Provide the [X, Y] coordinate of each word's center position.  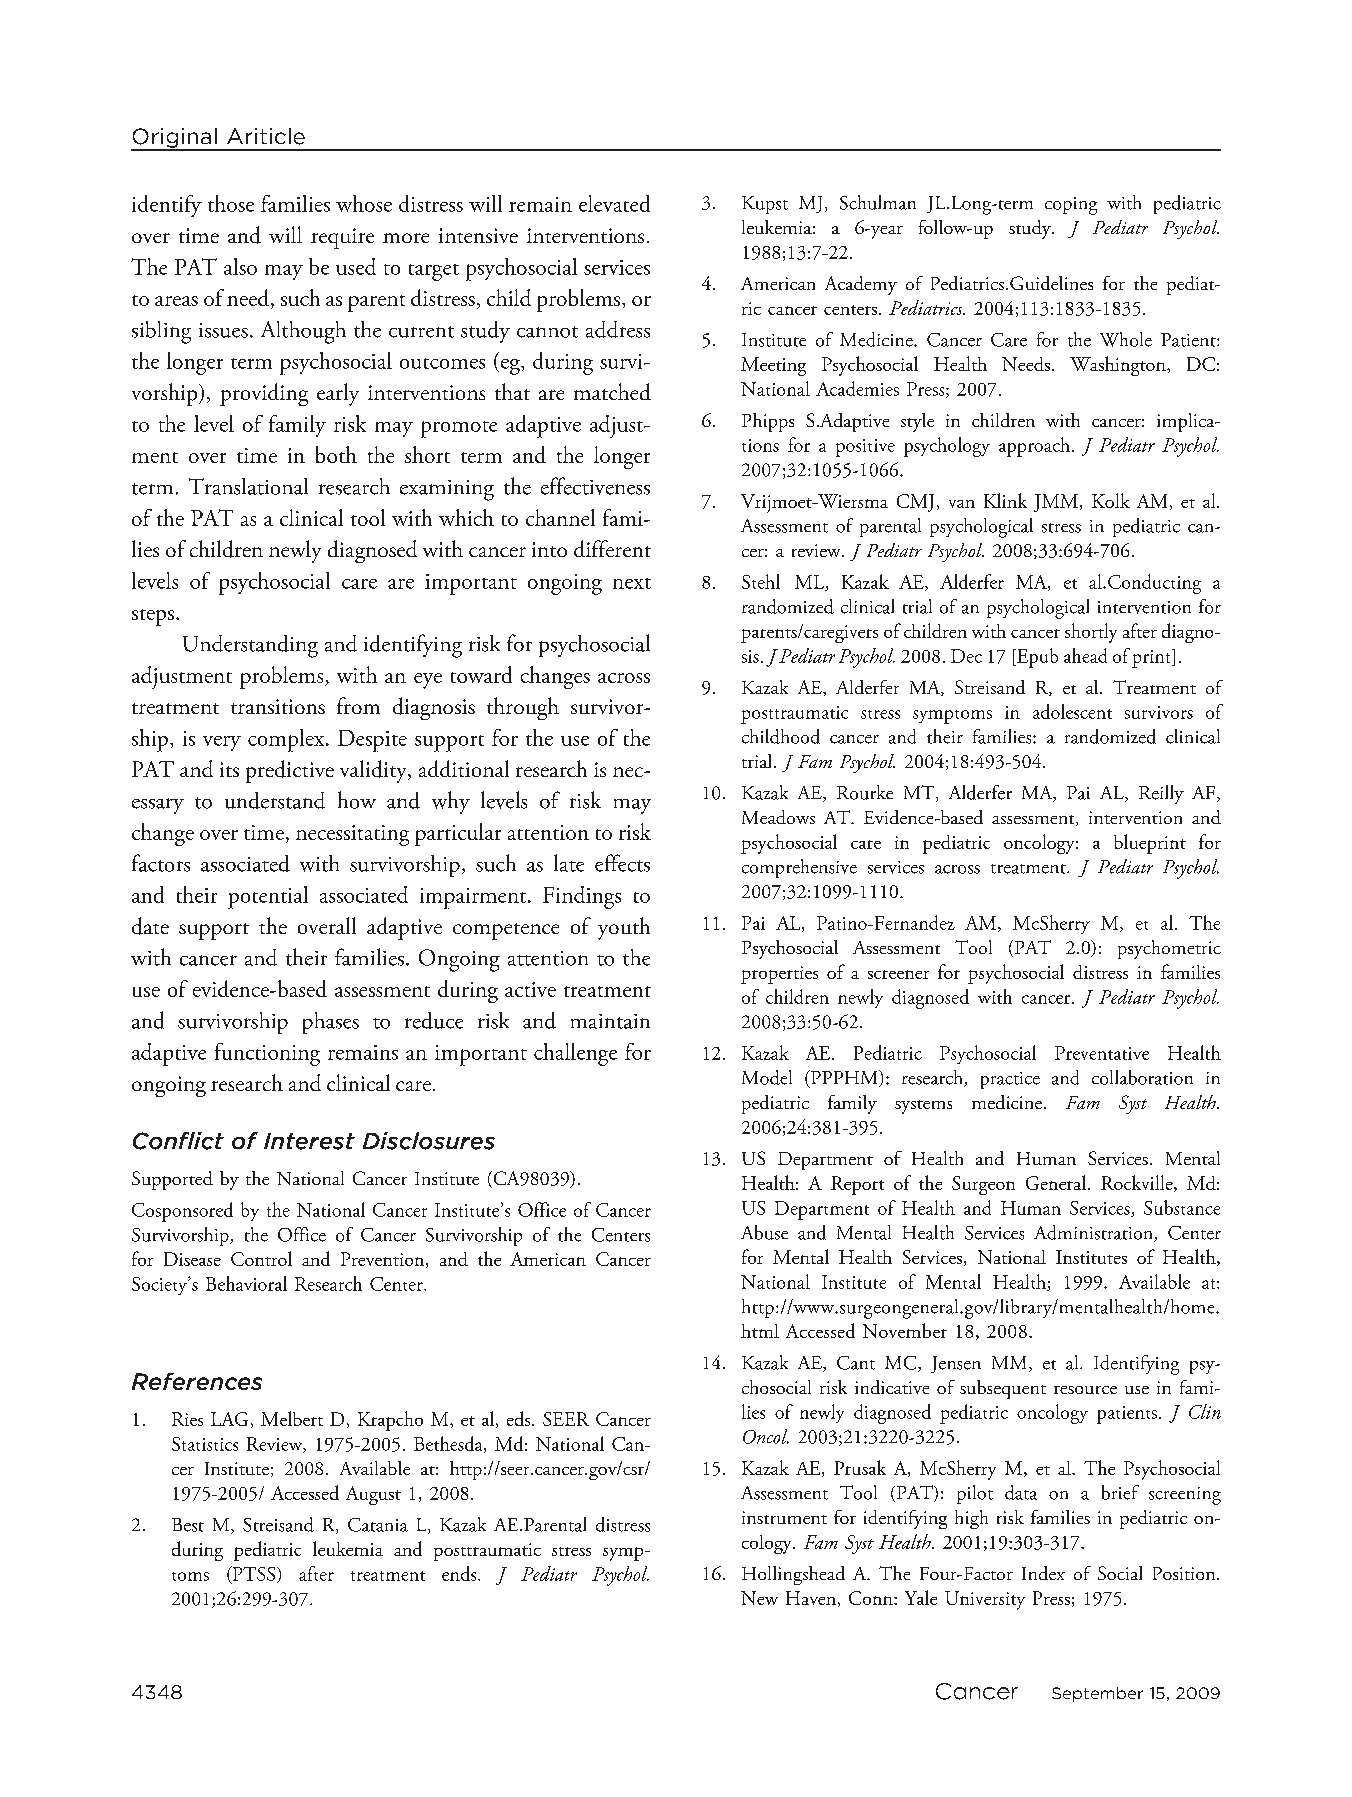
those [231, 203]
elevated [614, 203]
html [760, 1331]
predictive [290, 771]
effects [622, 863]
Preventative [1102, 1053]
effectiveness [595, 486]
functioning [267, 1054]
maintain [610, 1021]
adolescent [1072, 711]
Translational [248, 486]
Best [188, 1525]
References [197, 1381]
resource [1085, 1390]
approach [1034, 447]
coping [1071, 206]
